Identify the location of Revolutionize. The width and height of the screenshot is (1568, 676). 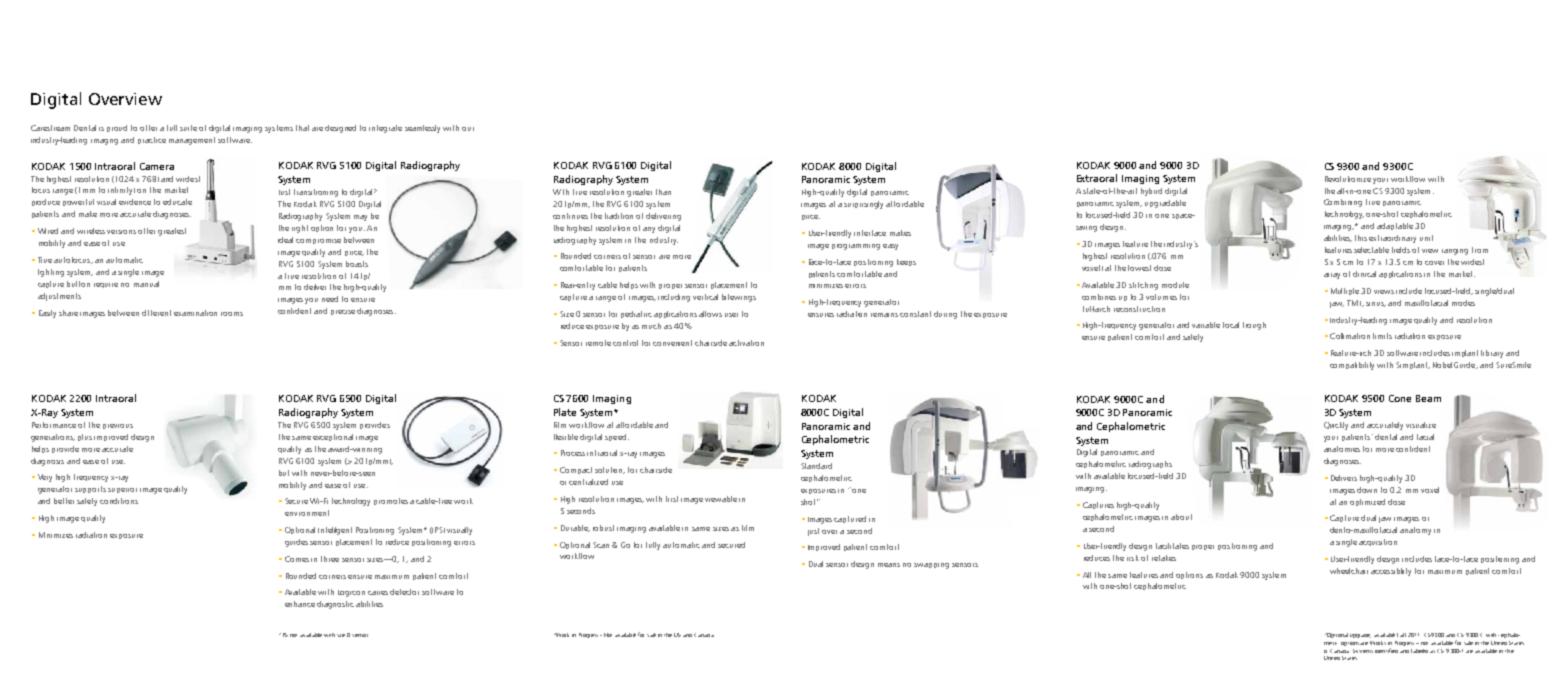
(1348, 179).
